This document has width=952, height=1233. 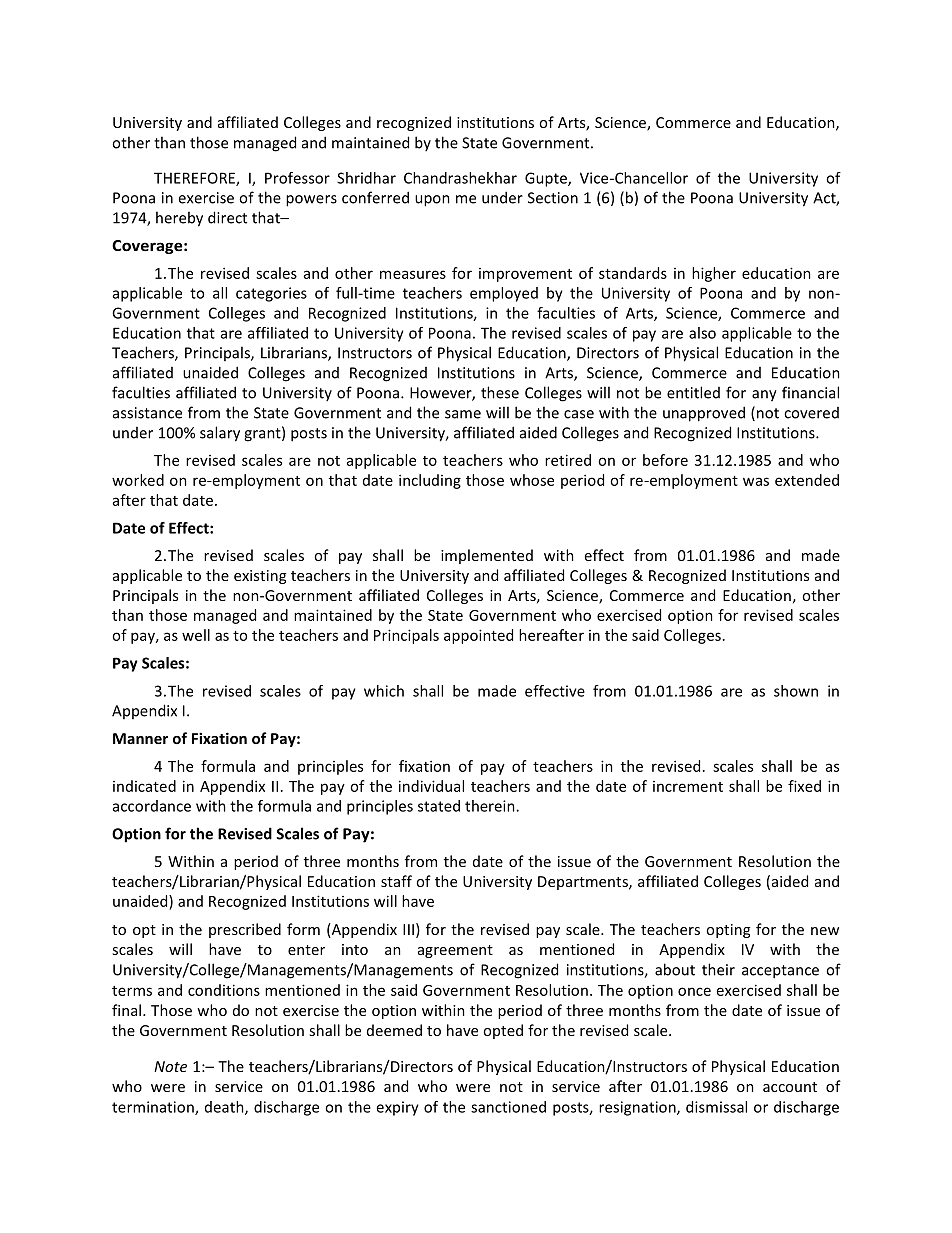 I want to click on therein, so click(x=491, y=806).
